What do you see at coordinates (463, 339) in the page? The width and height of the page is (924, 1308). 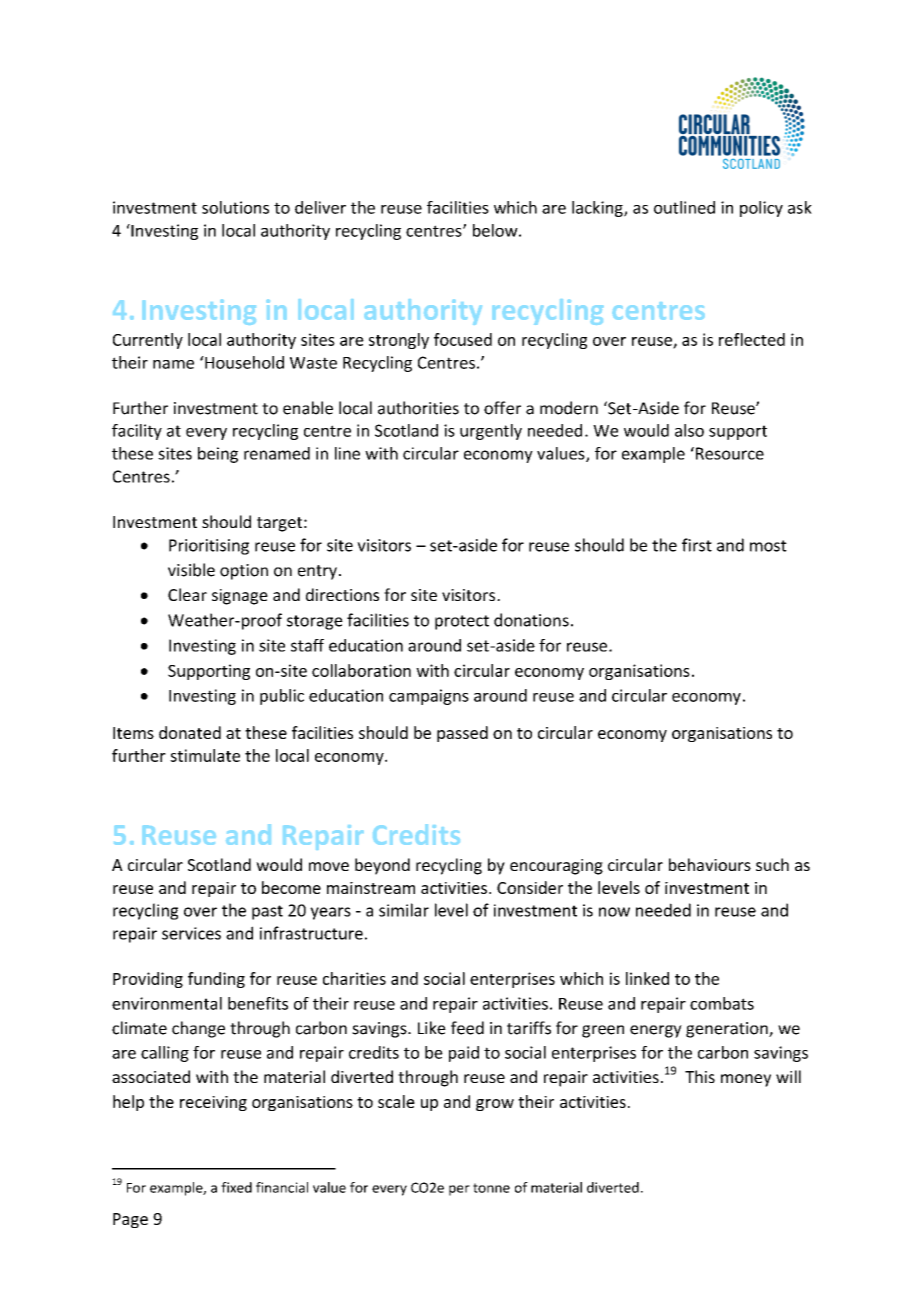 I see `focused` at bounding box center [463, 339].
